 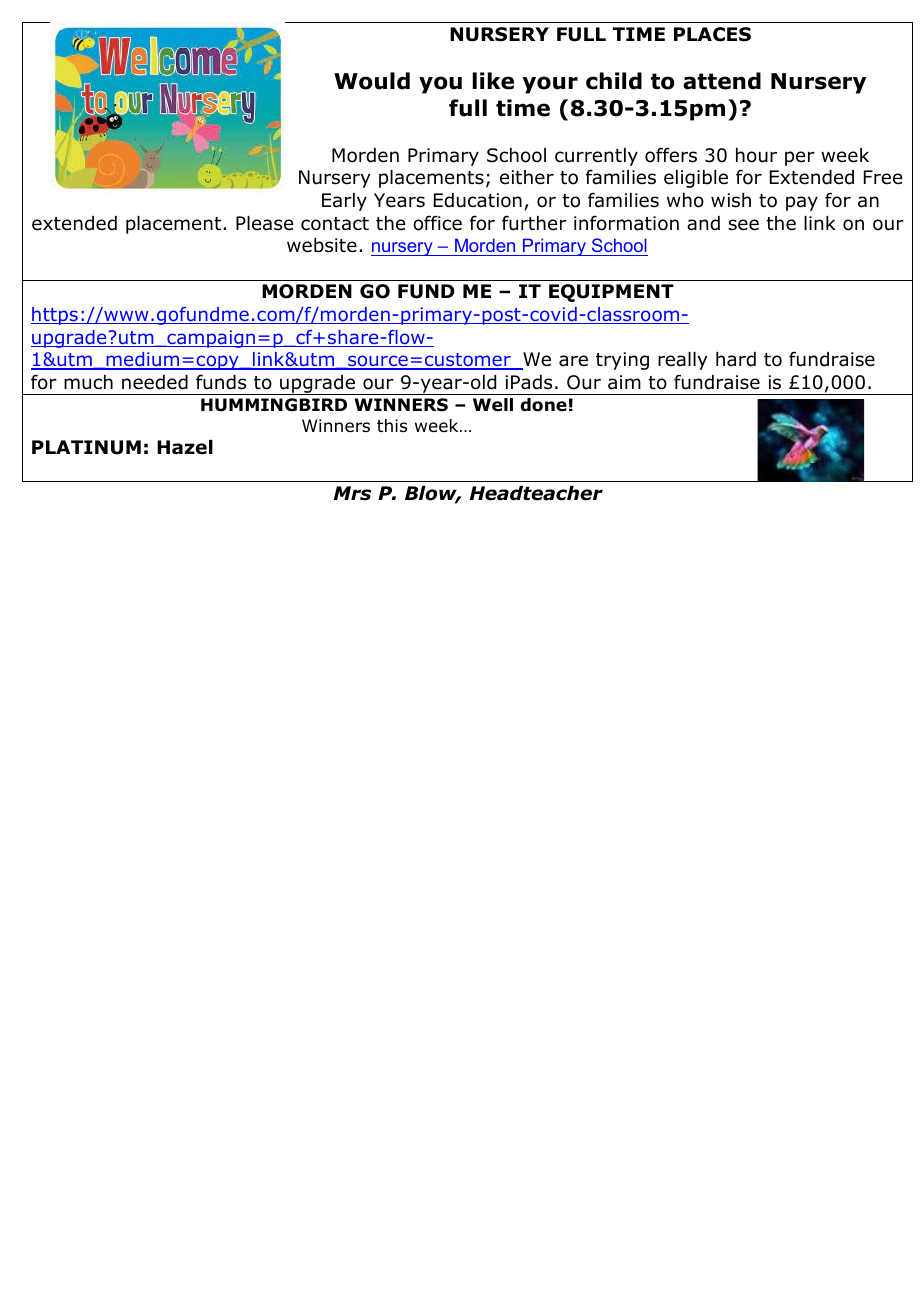 What do you see at coordinates (185, 447) in the screenshot?
I see `Hazel` at bounding box center [185, 447].
